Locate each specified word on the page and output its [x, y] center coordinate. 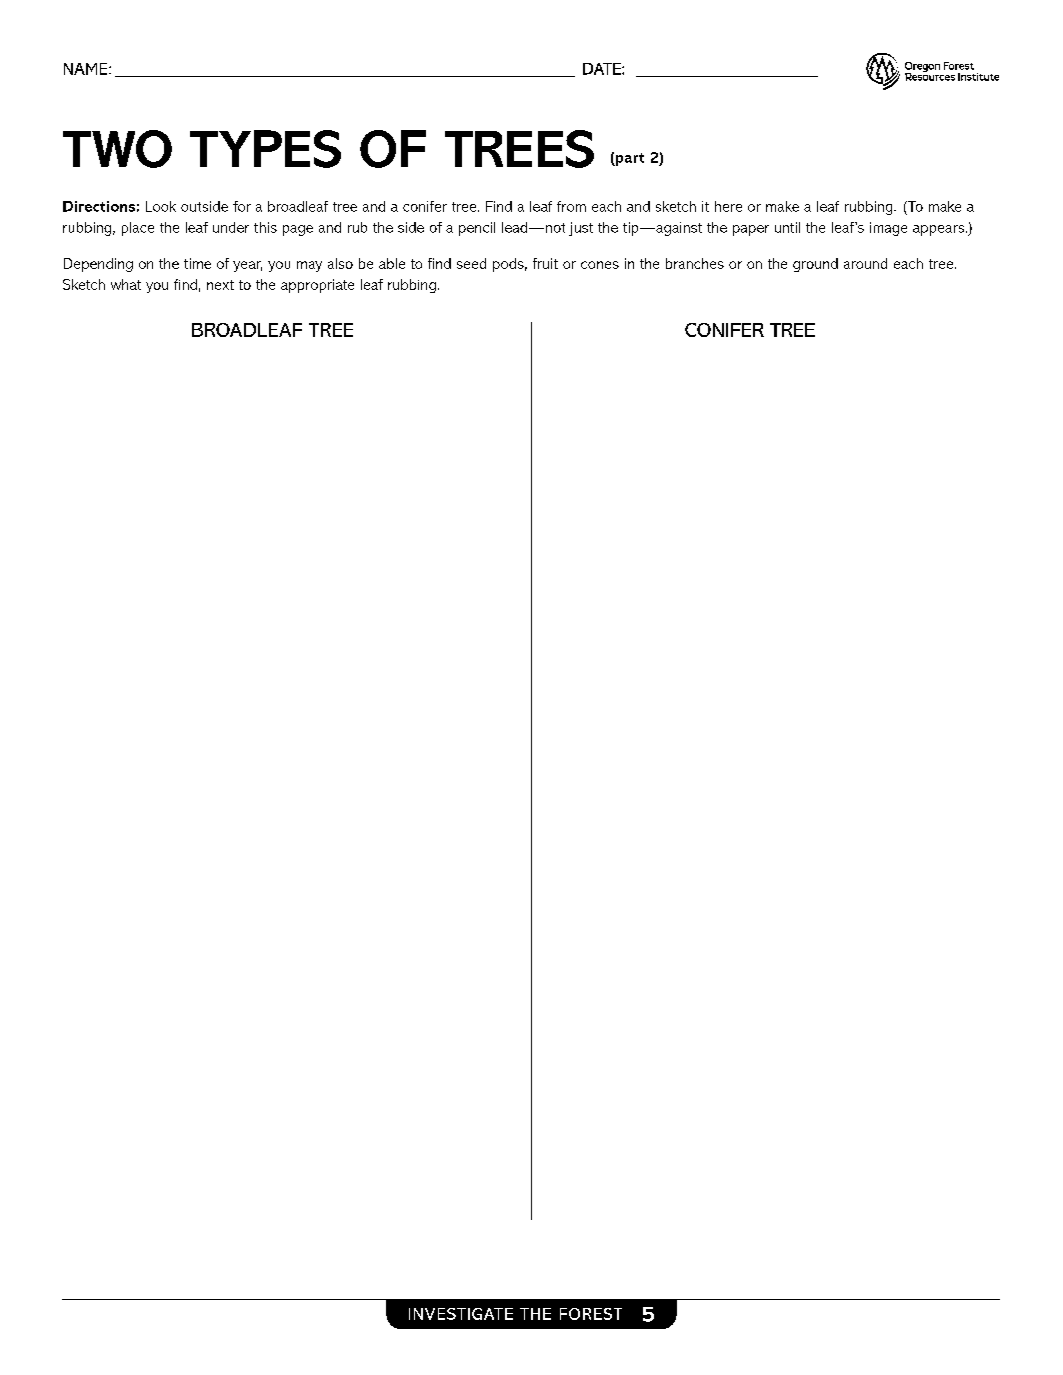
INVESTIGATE [461, 1314]
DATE [603, 69]
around [865, 263]
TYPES [265, 149]
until [787, 227]
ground [815, 265]
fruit [545, 263]
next [220, 285]
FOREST [591, 1314]
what [126, 284]
